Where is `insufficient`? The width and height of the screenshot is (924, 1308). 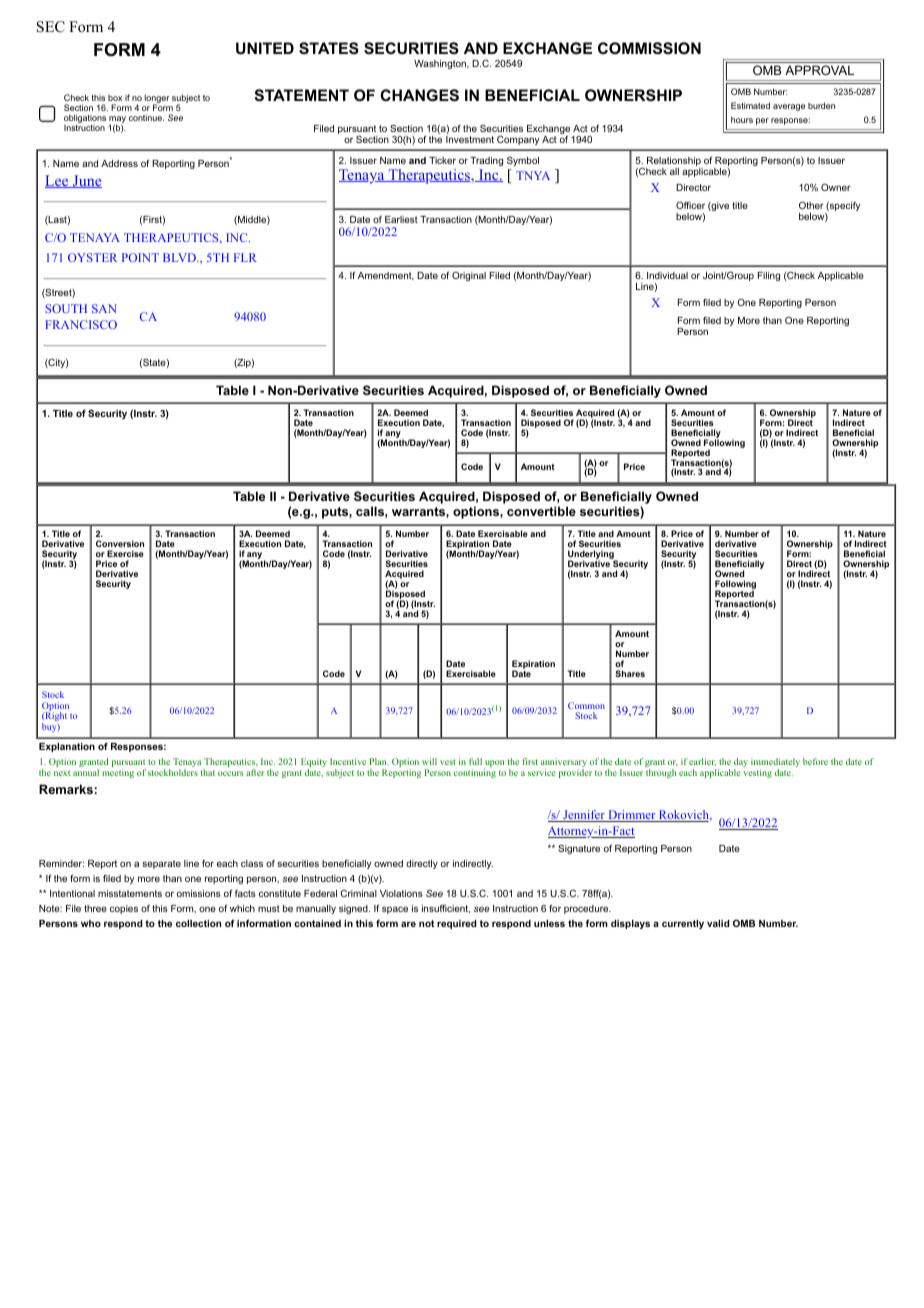 insufficient is located at coordinates (446, 908).
